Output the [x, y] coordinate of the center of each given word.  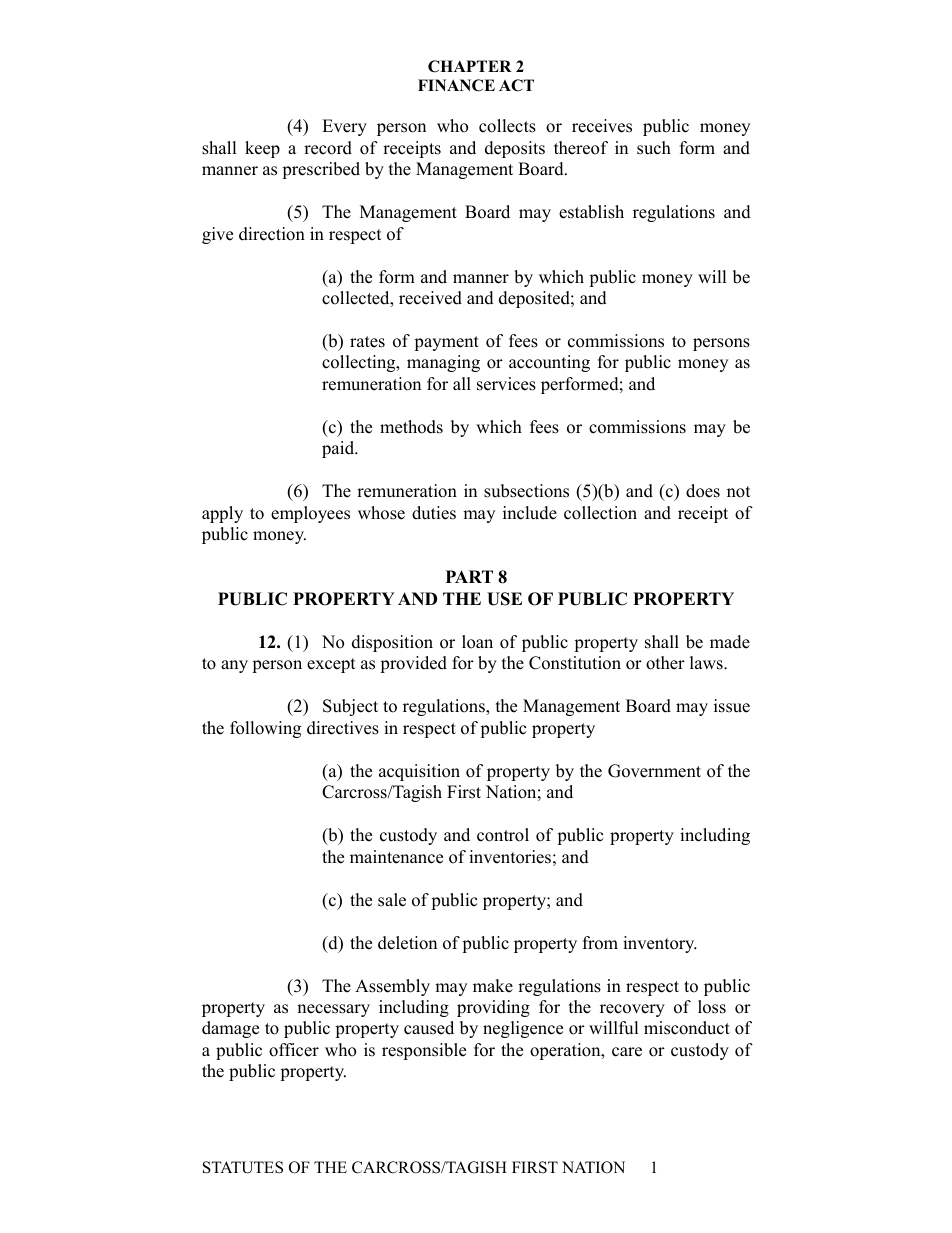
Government [654, 771]
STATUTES [243, 1167]
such [654, 148]
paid [339, 449]
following [265, 729]
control [503, 835]
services [506, 384]
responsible [424, 1051]
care [627, 1052]
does [703, 491]
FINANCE [456, 85]
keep [262, 149]
